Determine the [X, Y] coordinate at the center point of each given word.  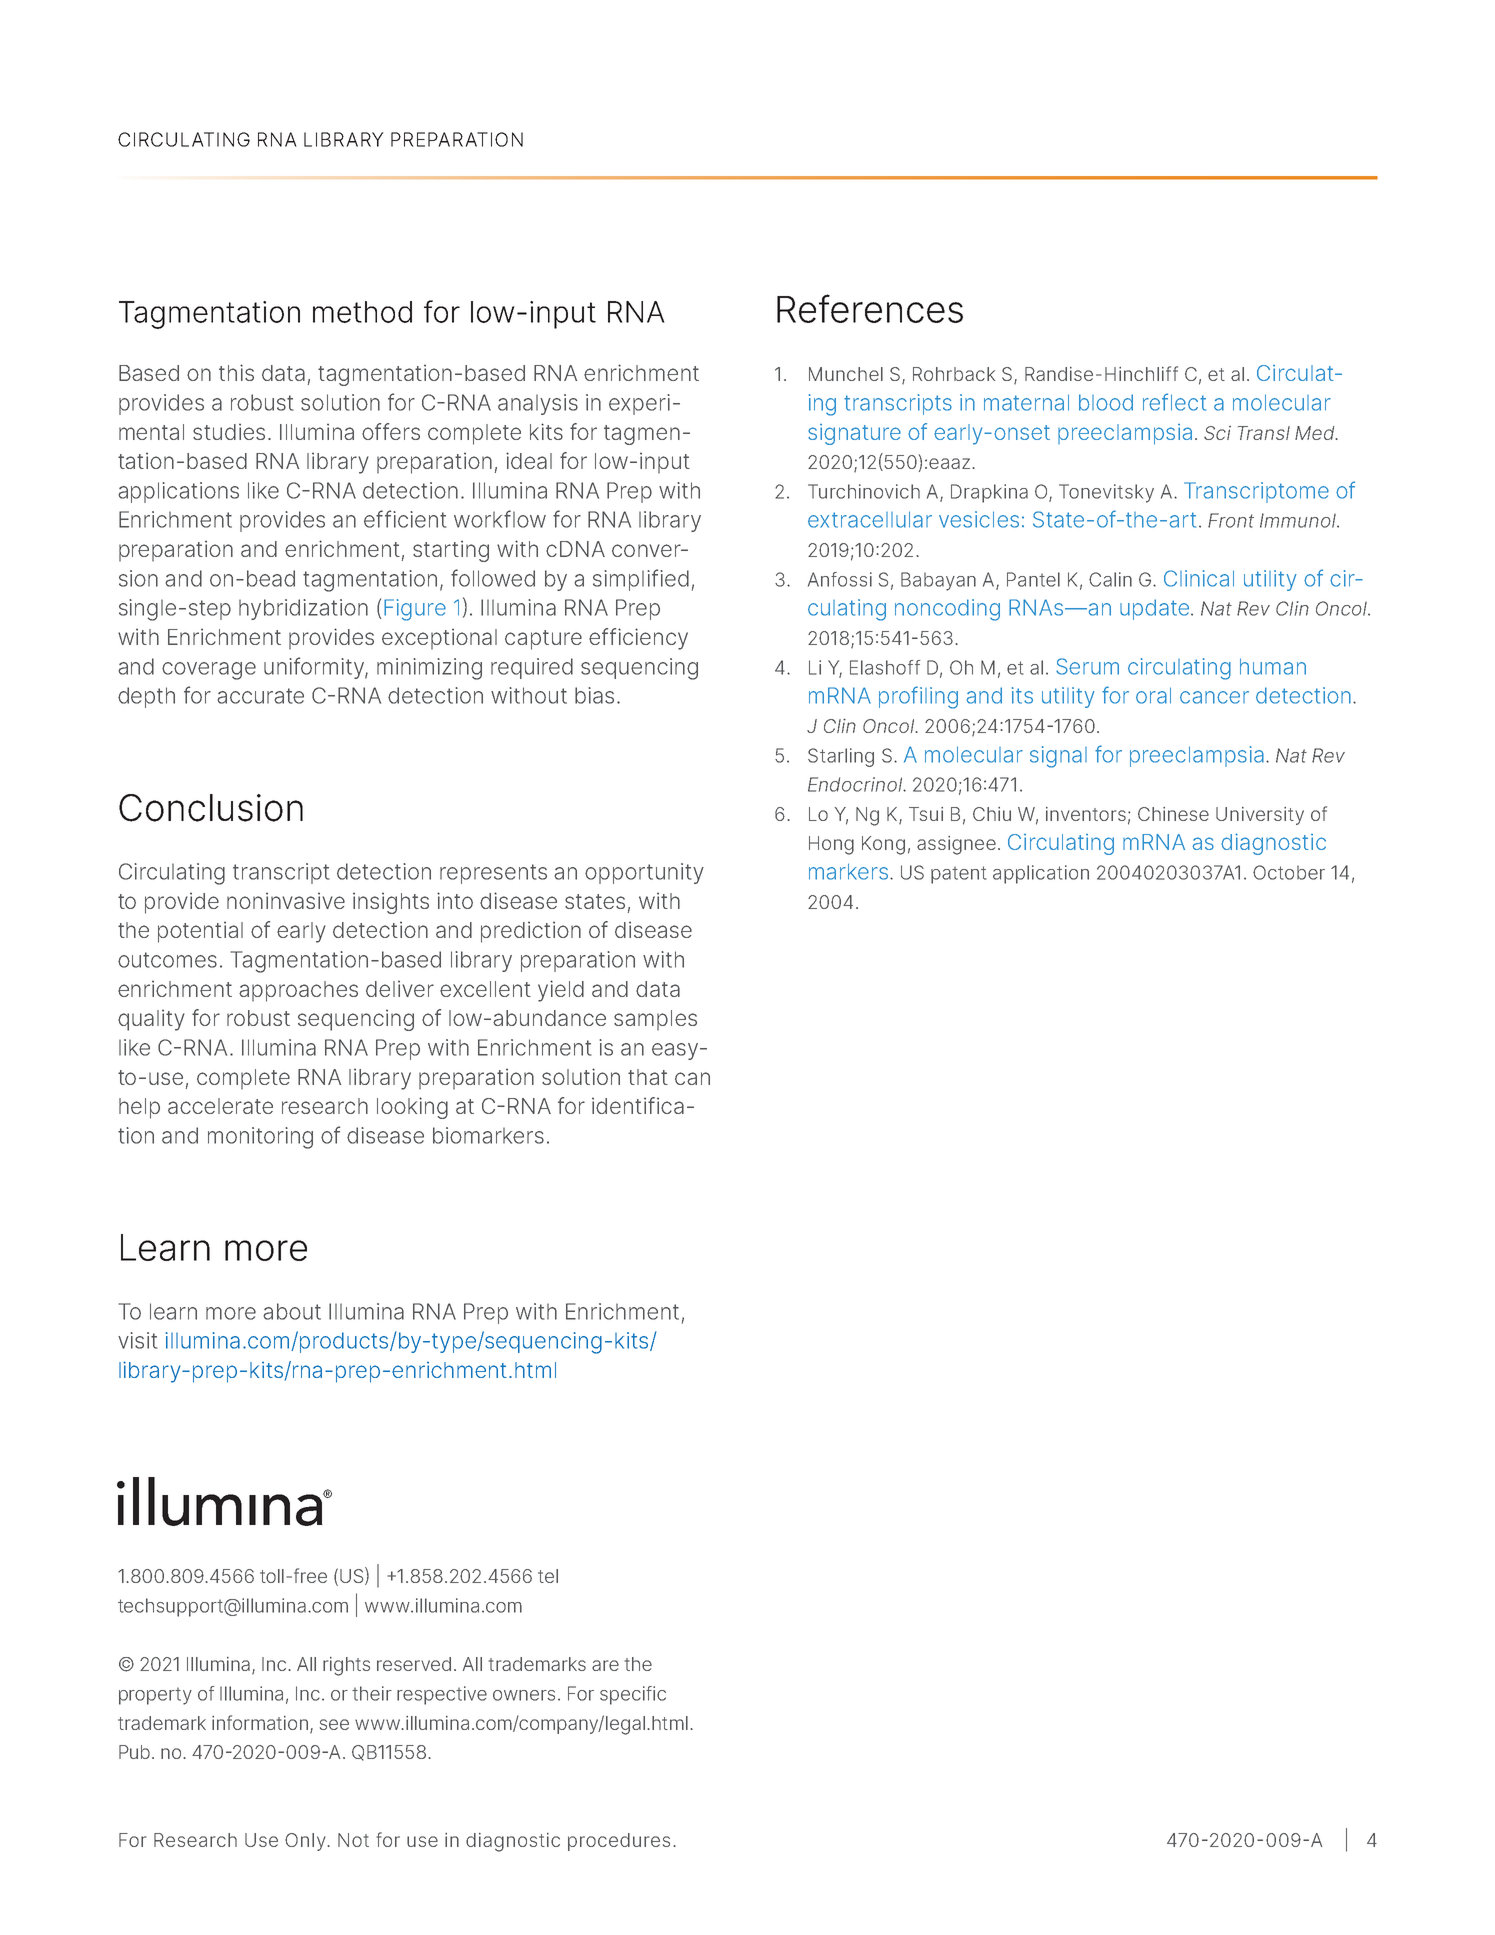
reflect [1174, 402]
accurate [260, 696]
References [870, 308]
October [1289, 872]
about [292, 1311]
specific [633, 1695]
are [605, 1665]
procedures [619, 1842]
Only [306, 1842]
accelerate [220, 1106]
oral [1153, 695]
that [648, 1077]
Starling [841, 757]
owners [524, 1695]
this [236, 372]
